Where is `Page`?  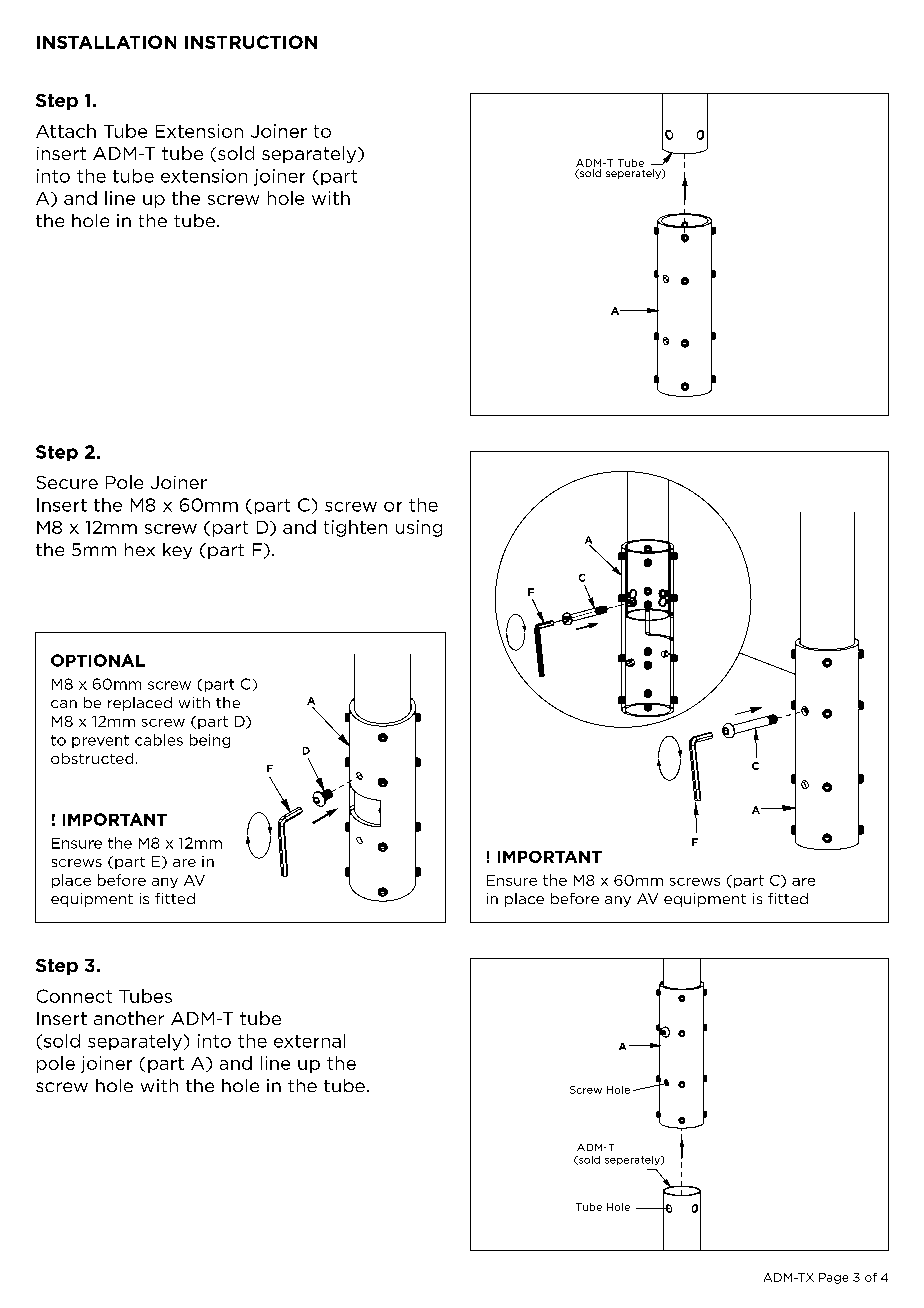
Page is located at coordinates (833, 1278).
